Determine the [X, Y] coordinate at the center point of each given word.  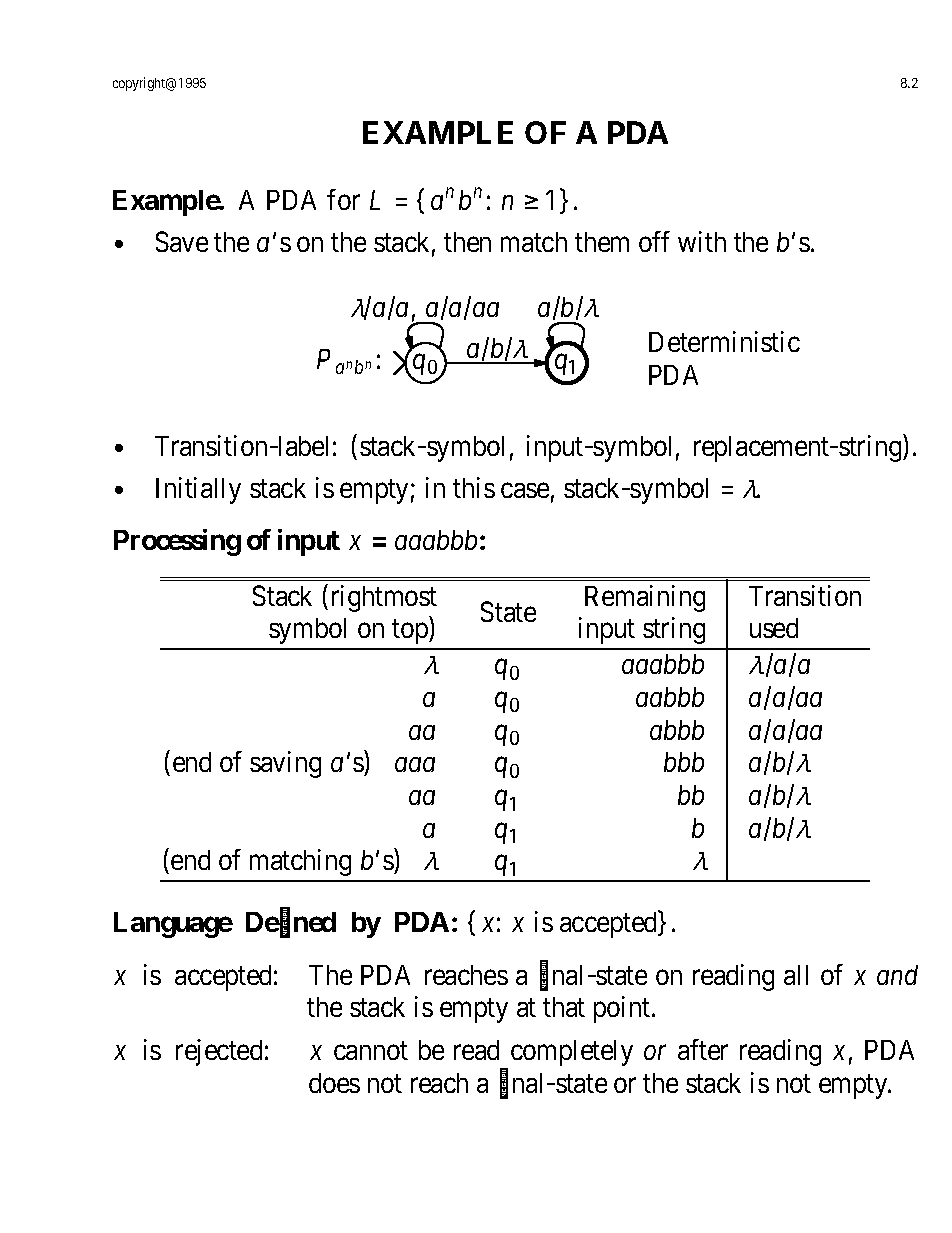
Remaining [645, 598]
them [602, 242]
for [343, 199]
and [897, 975]
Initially [198, 490]
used [774, 628]
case [525, 490]
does [334, 1083]
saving [285, 764]
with [702, 241]
